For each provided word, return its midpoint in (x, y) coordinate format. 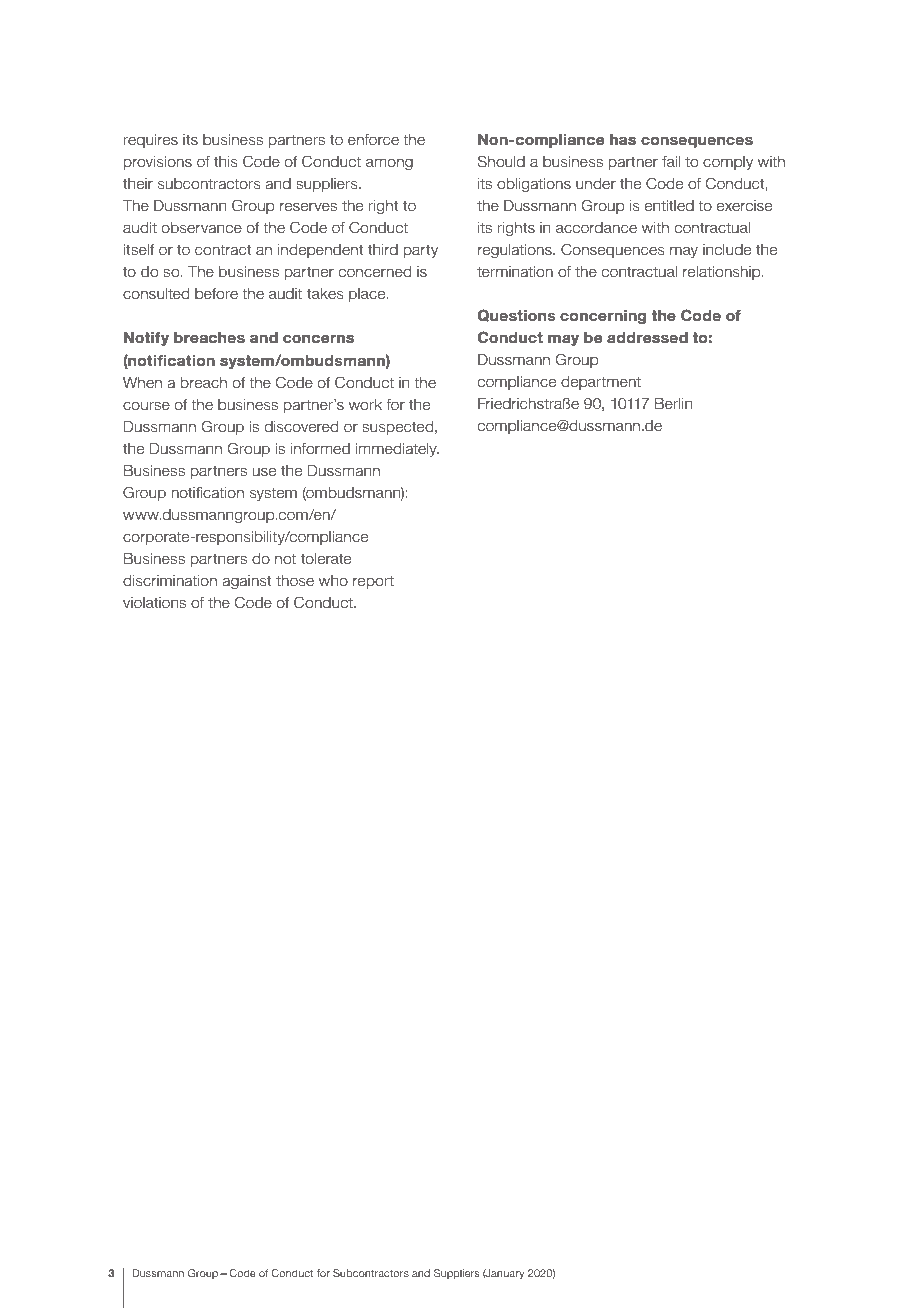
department (601, 383)
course (146, 406)
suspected (397, 428)
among (389, 164)
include (727, 250)
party (421, 251)
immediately (397, 450)
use (264, 472)
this (226, 161)
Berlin (673, 404)
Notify (146, 339)
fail (671, 161)
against (246, 582)
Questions (517, 315)
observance (201, 228)
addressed (647, 337)
